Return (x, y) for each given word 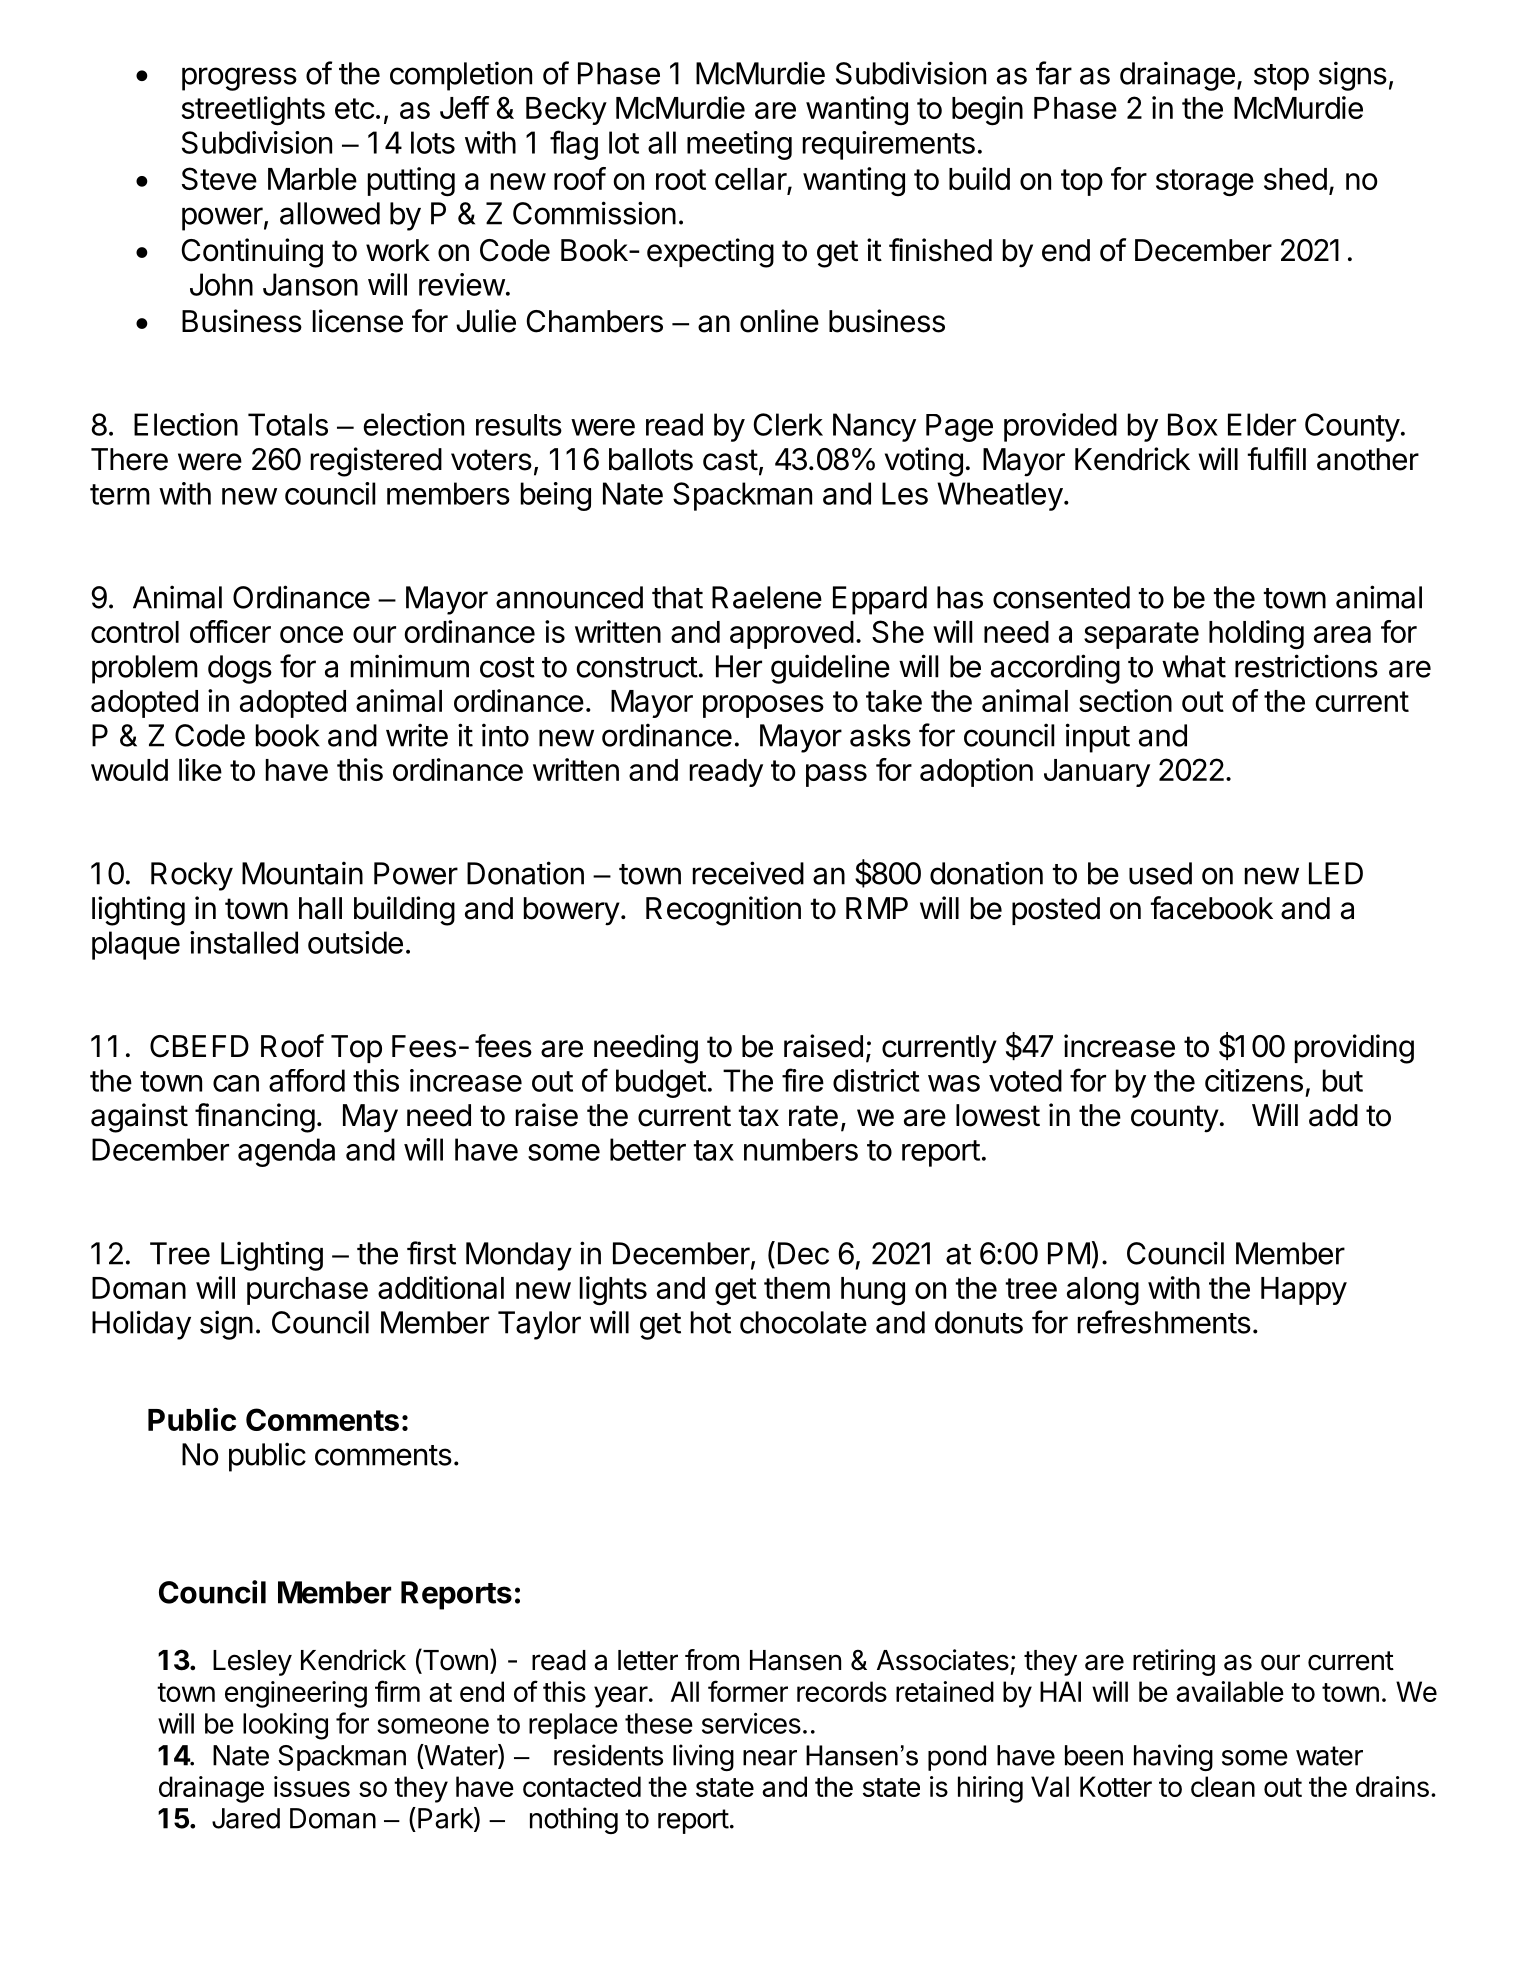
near (770, 1758)
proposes (763, 706)
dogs (240, 669)
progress (239, 79)
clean (1223, 1786)
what (1194, 666)
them (797, 1288)
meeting (739, 145)
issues (312, 1786)
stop (1281, 77)
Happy (1304, 1291)
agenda (286, 1152)
